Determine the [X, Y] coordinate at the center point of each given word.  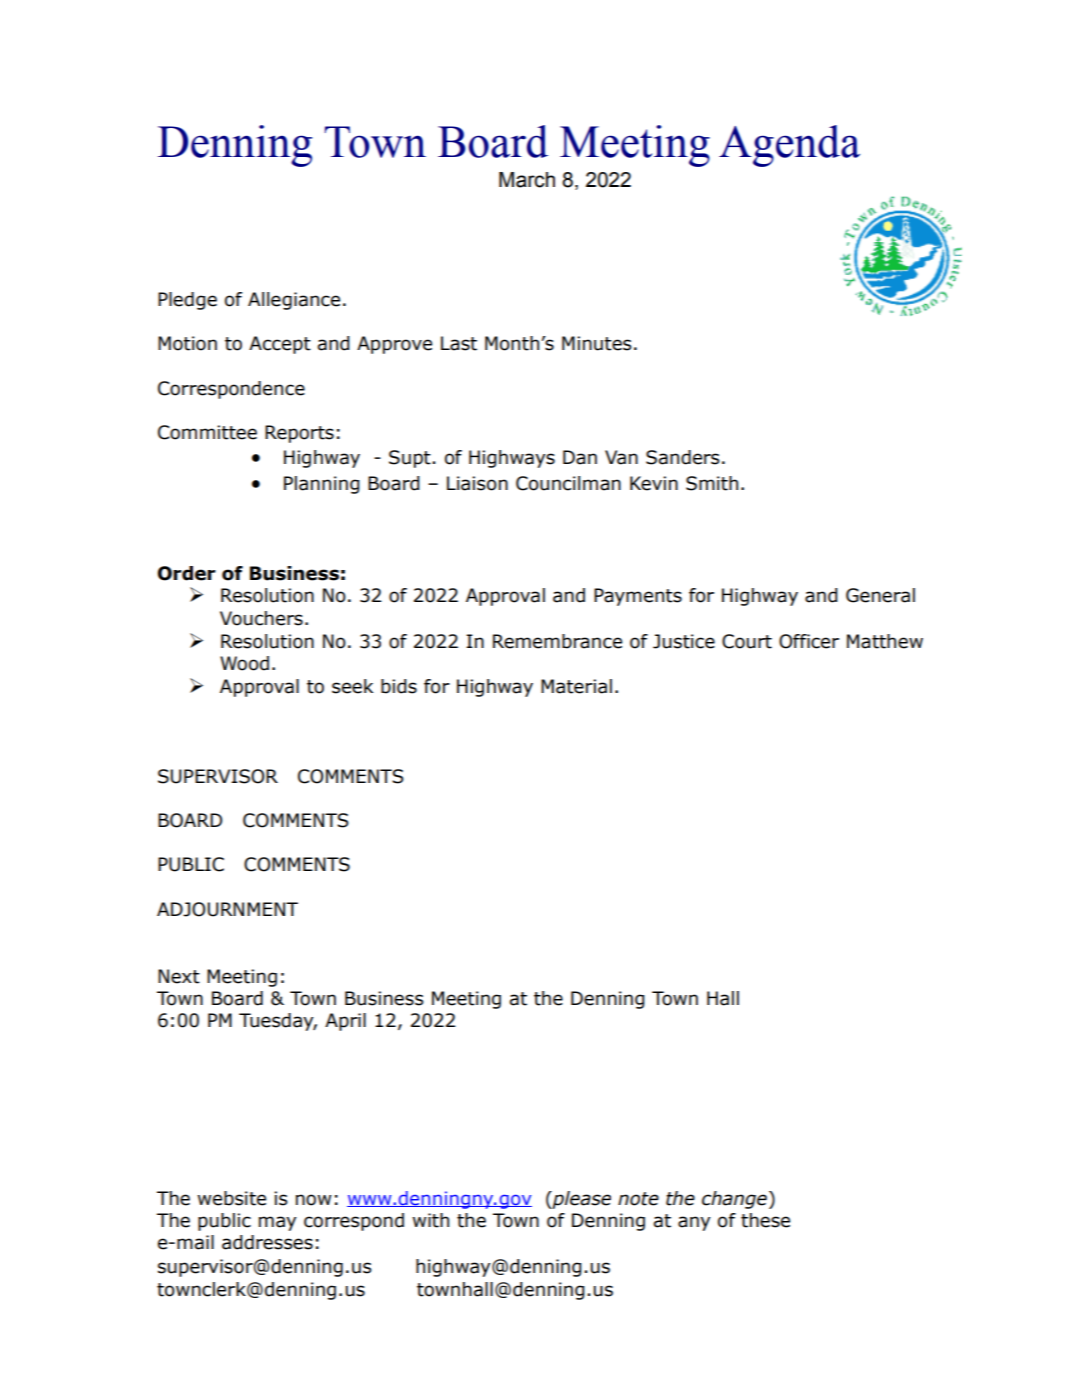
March [527, 180]
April [345, 1022]
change [734, 1200]
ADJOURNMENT [227, 909]
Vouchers [261, 618]
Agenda [789, 146]
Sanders [682, 457]
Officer [809, 641]
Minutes [596, 343]
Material [576, 686]
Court [747, 641]
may [278, 1223]
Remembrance [557, 641]
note [638, 1199]
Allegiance [294, 301]
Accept [280, 345]
